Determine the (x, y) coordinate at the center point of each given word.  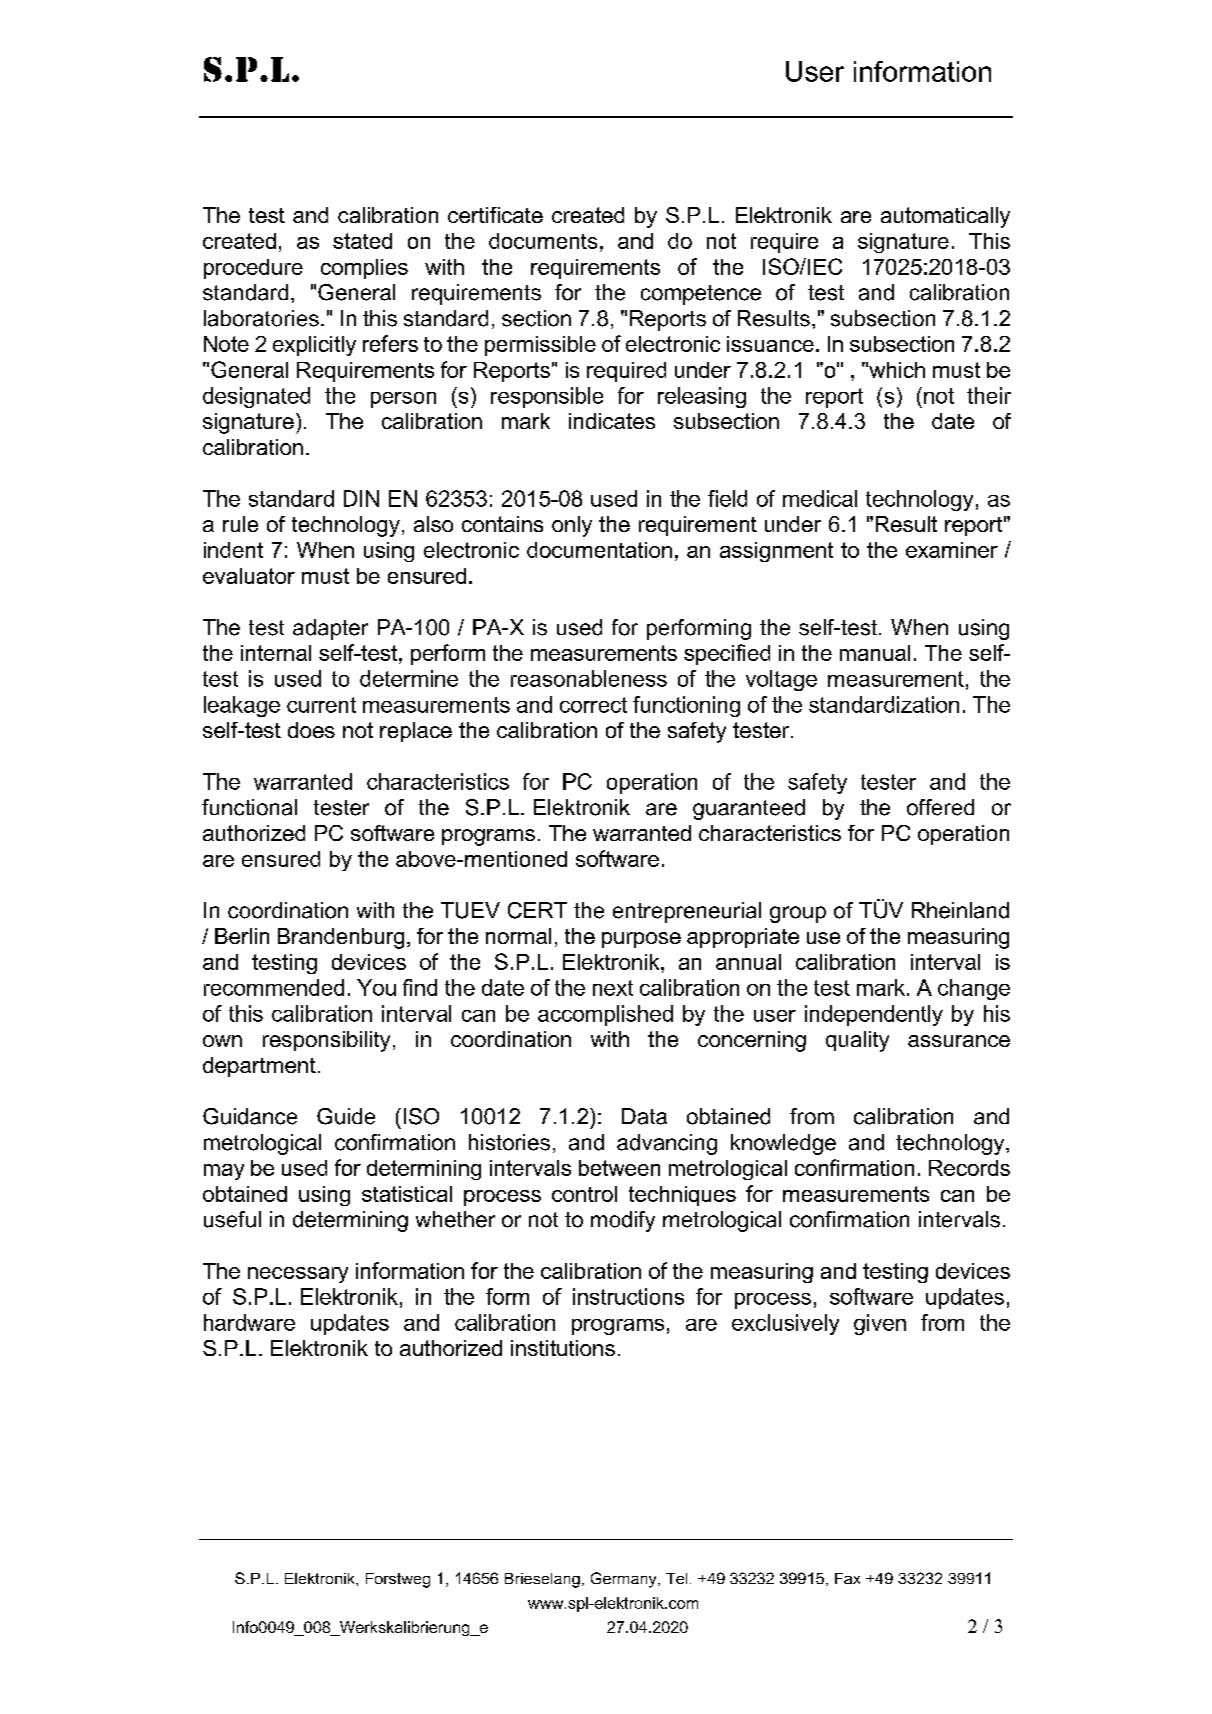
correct (593, 705)
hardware (249, 1322)
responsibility (326, 1041)
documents (543, 241)
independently (874, 1015)
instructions (628, 1296)
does (311, 730)
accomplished (605, 1015)
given (880, 1324)
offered (940, 807)
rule (240, 524)
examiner (952, 550)
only (572, 526)
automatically (945, 217)
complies (364, 269)
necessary (298, 1275)
